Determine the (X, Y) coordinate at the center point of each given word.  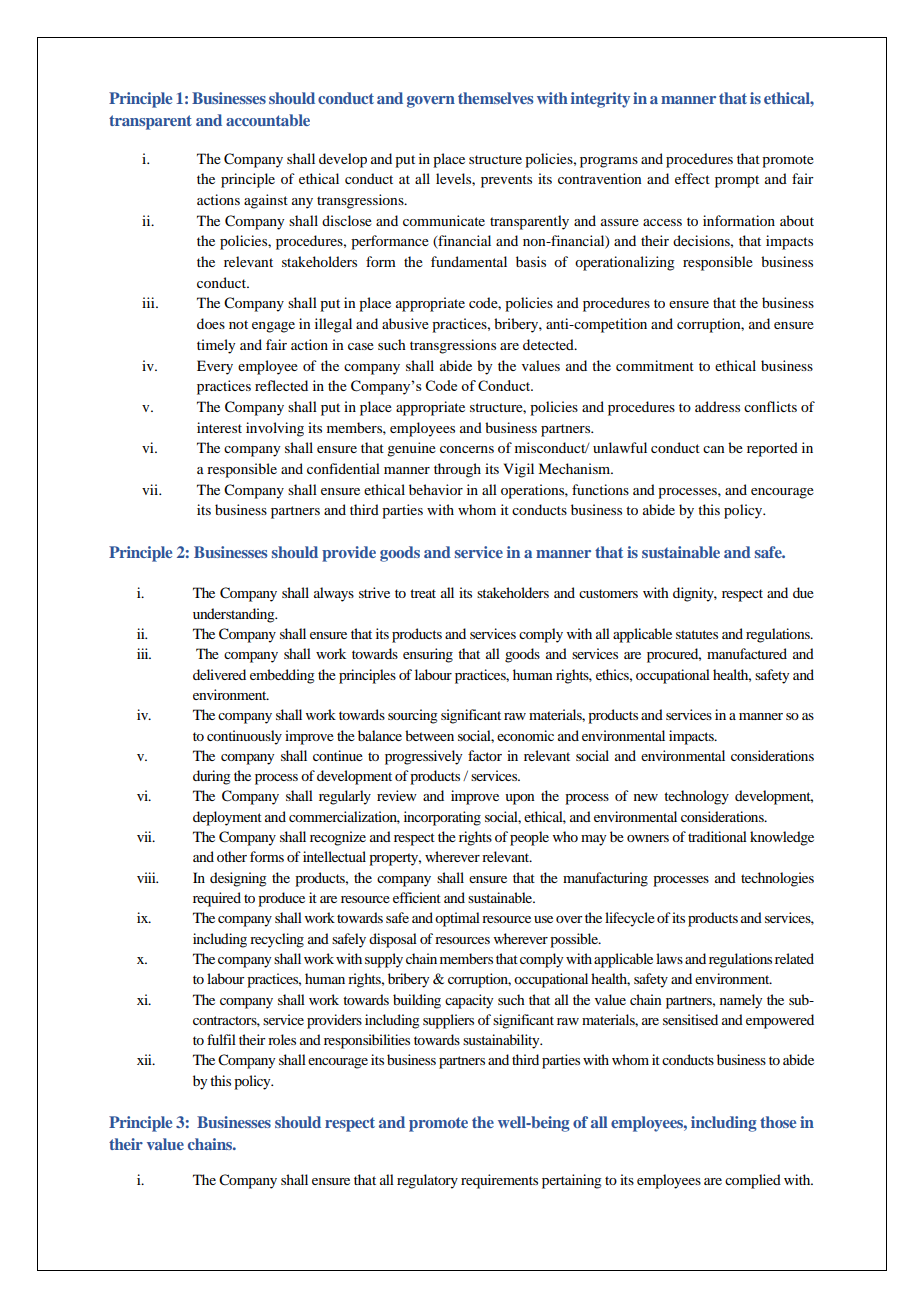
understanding (235, 615)
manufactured (747, 653)
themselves (496, 98)
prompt (737, 181)
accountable (268, 120)
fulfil (221, 1039)
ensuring (428, 655)
